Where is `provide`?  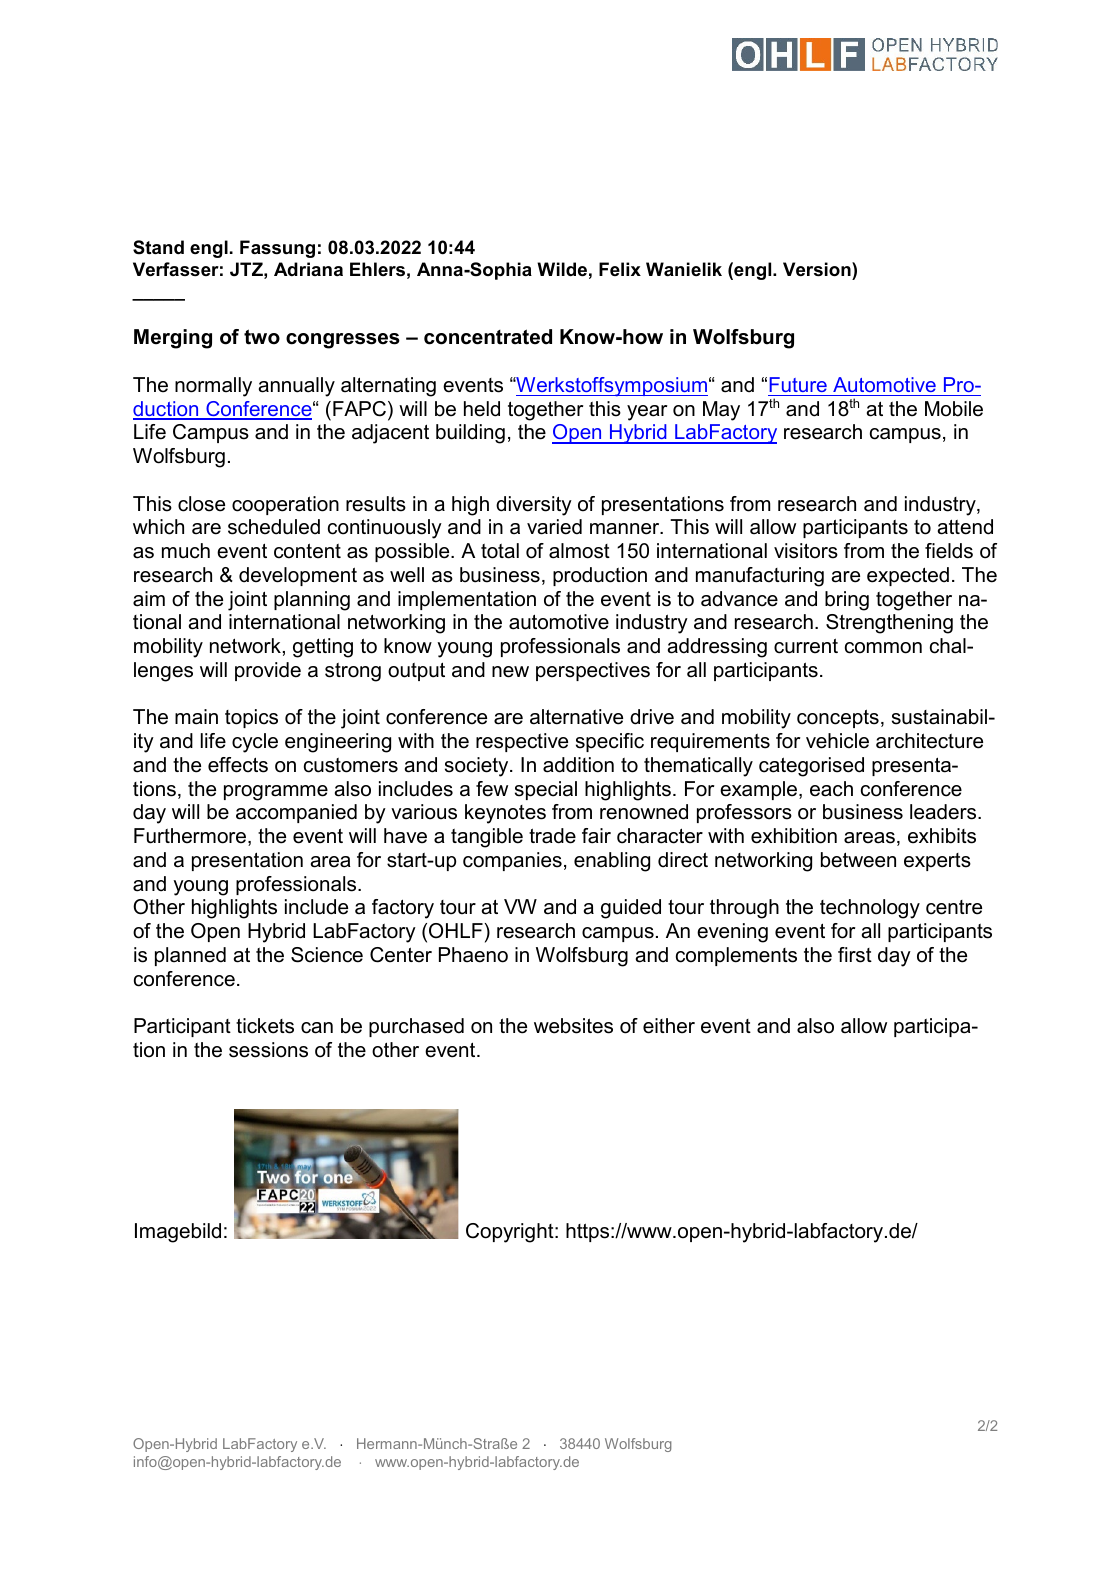 provide is located at coordinates (268, 671).
